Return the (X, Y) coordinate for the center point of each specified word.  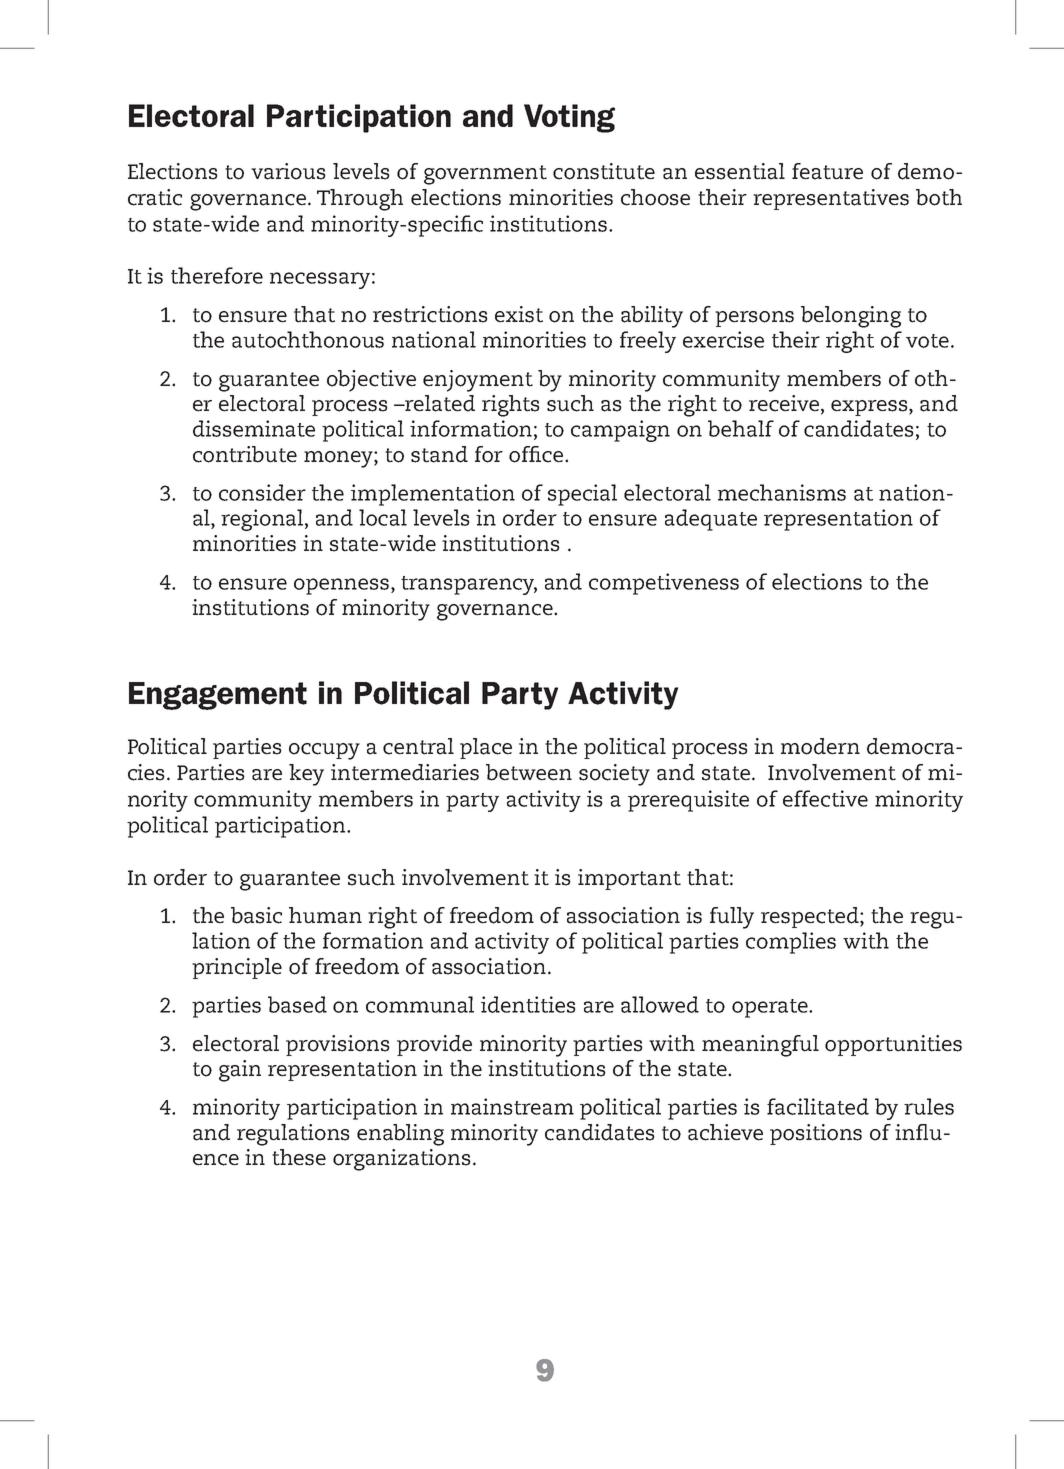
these (299, 1157)
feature (827, 171)
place (486, 748)
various (288, 171)
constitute (604, 171)
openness (343, 586)
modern (820, 746)
